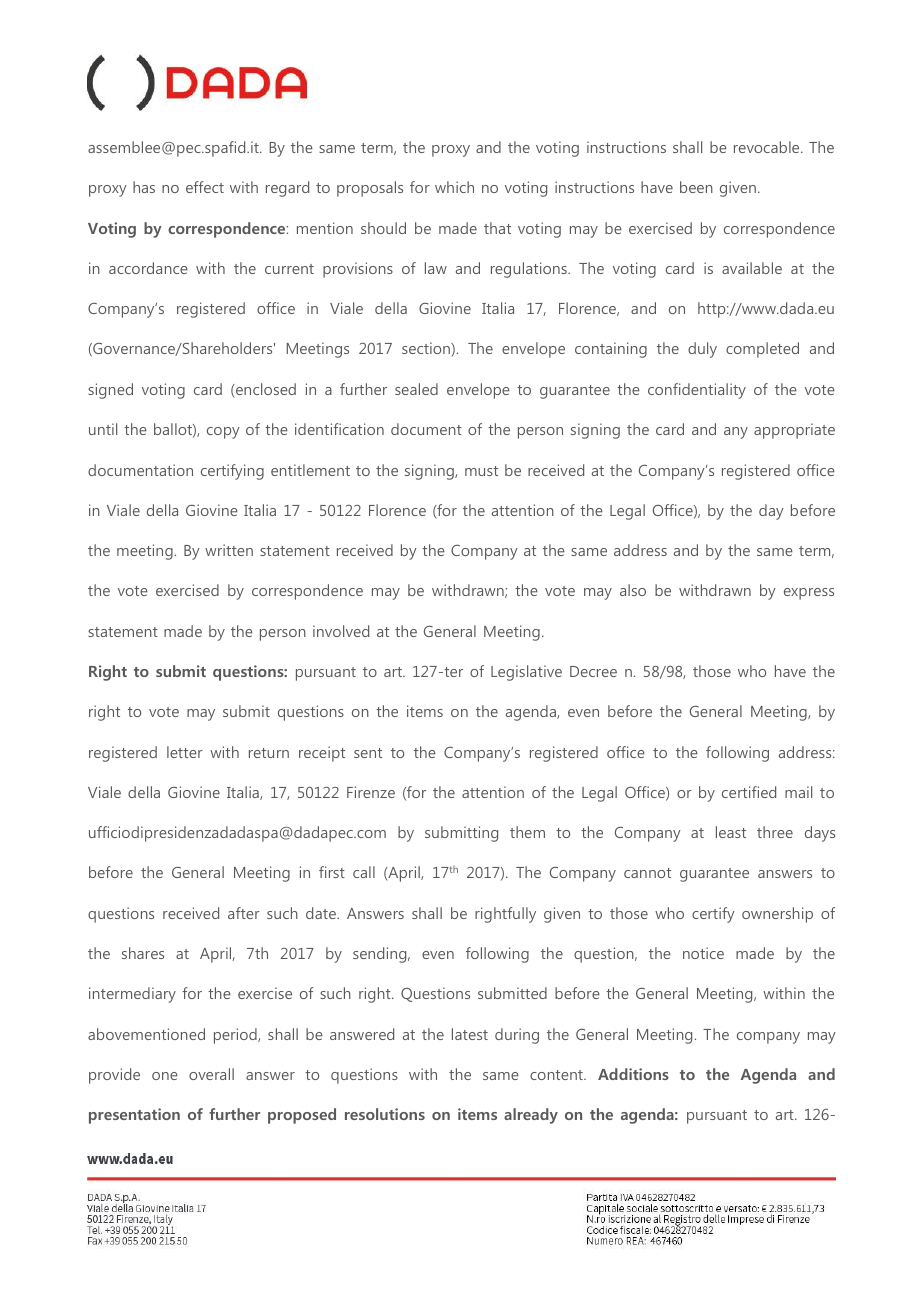  Describe the element at coordinates (211, 1074) in the screenshot. I see `overall` at that location.
